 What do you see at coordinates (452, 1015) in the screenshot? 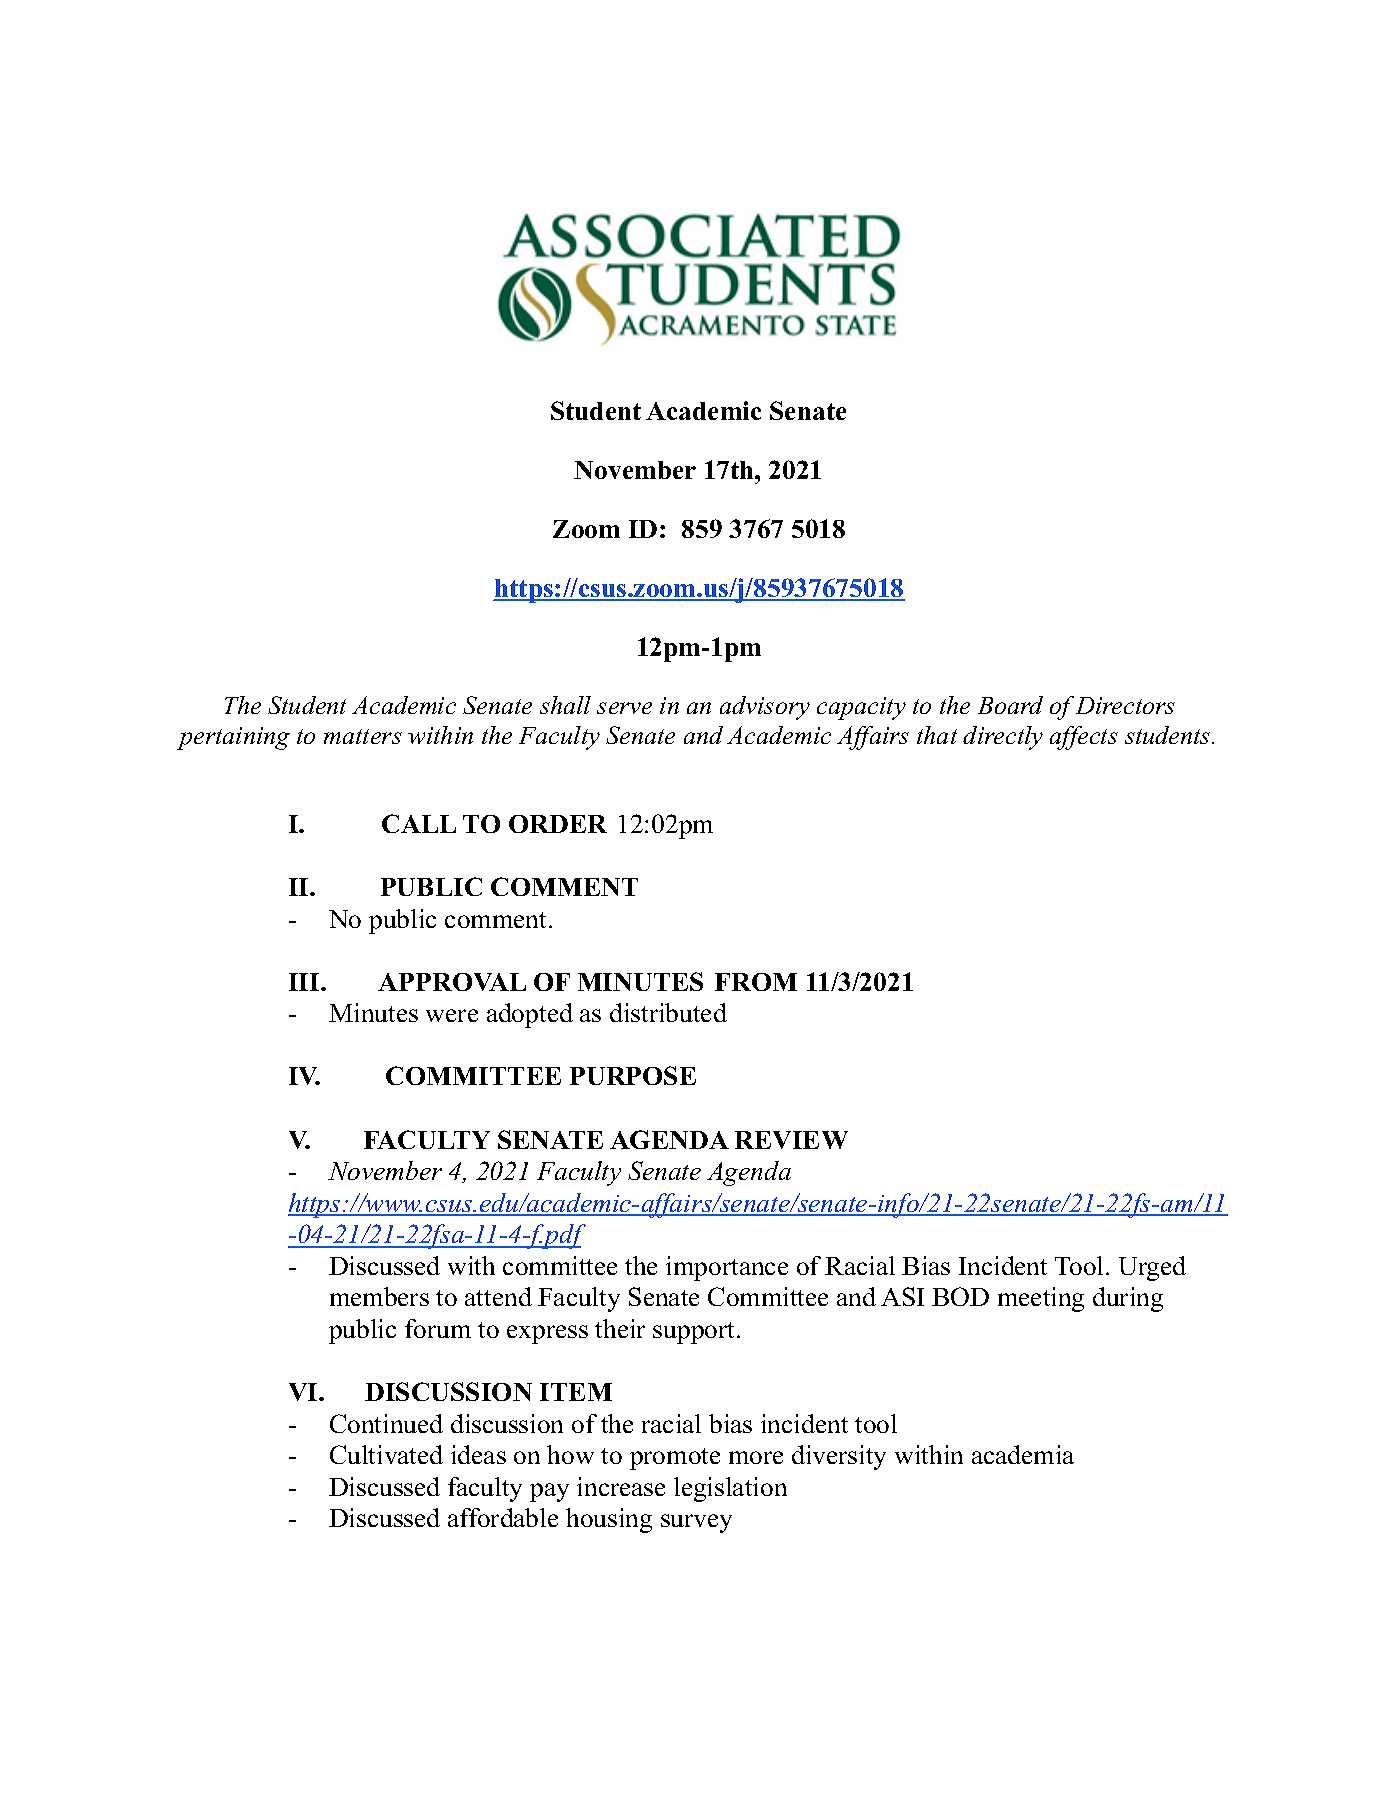
I see `were` at bounding box center [452, 1015].
